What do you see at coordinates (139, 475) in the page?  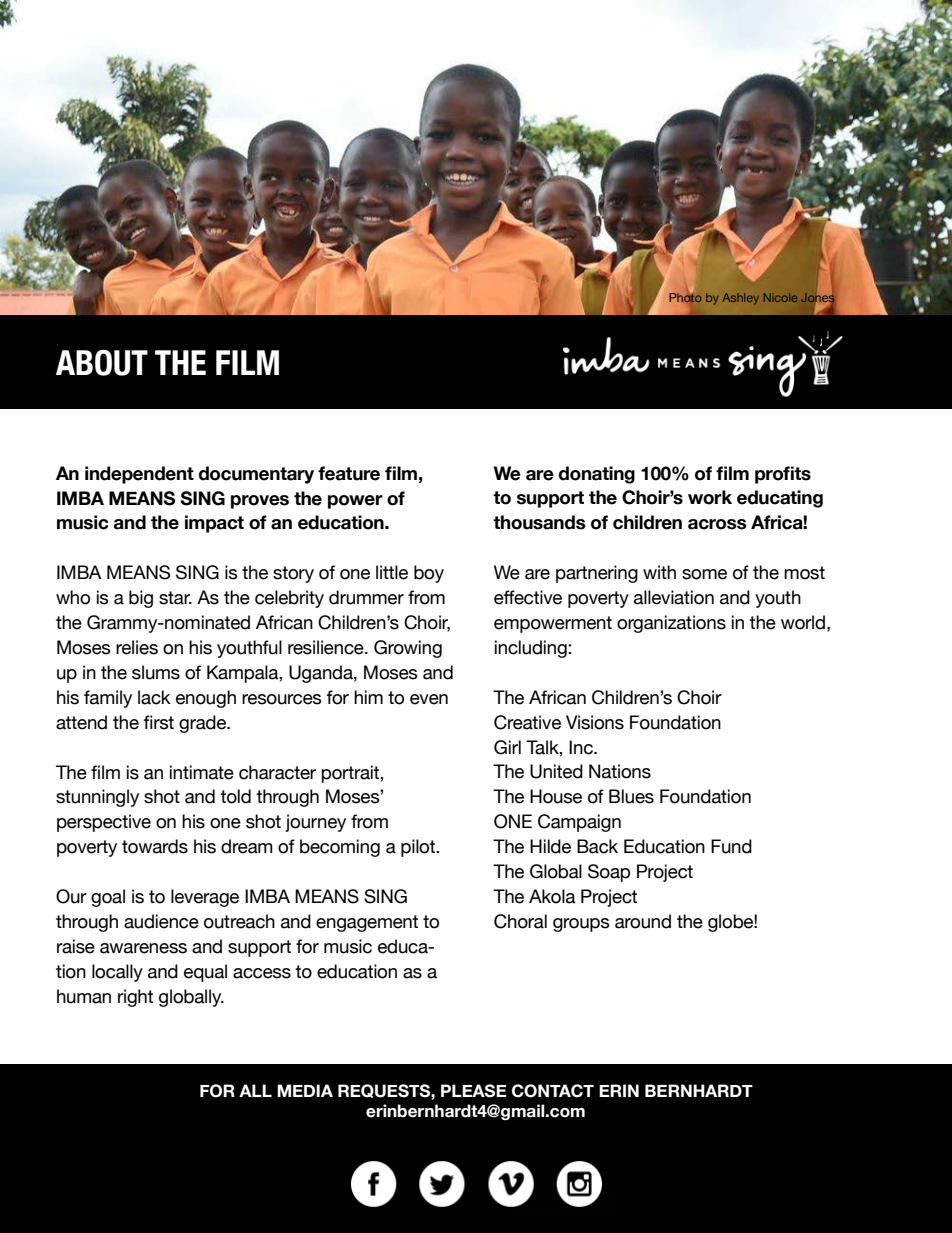 I see `independent` at bounding box center [139, 475].
